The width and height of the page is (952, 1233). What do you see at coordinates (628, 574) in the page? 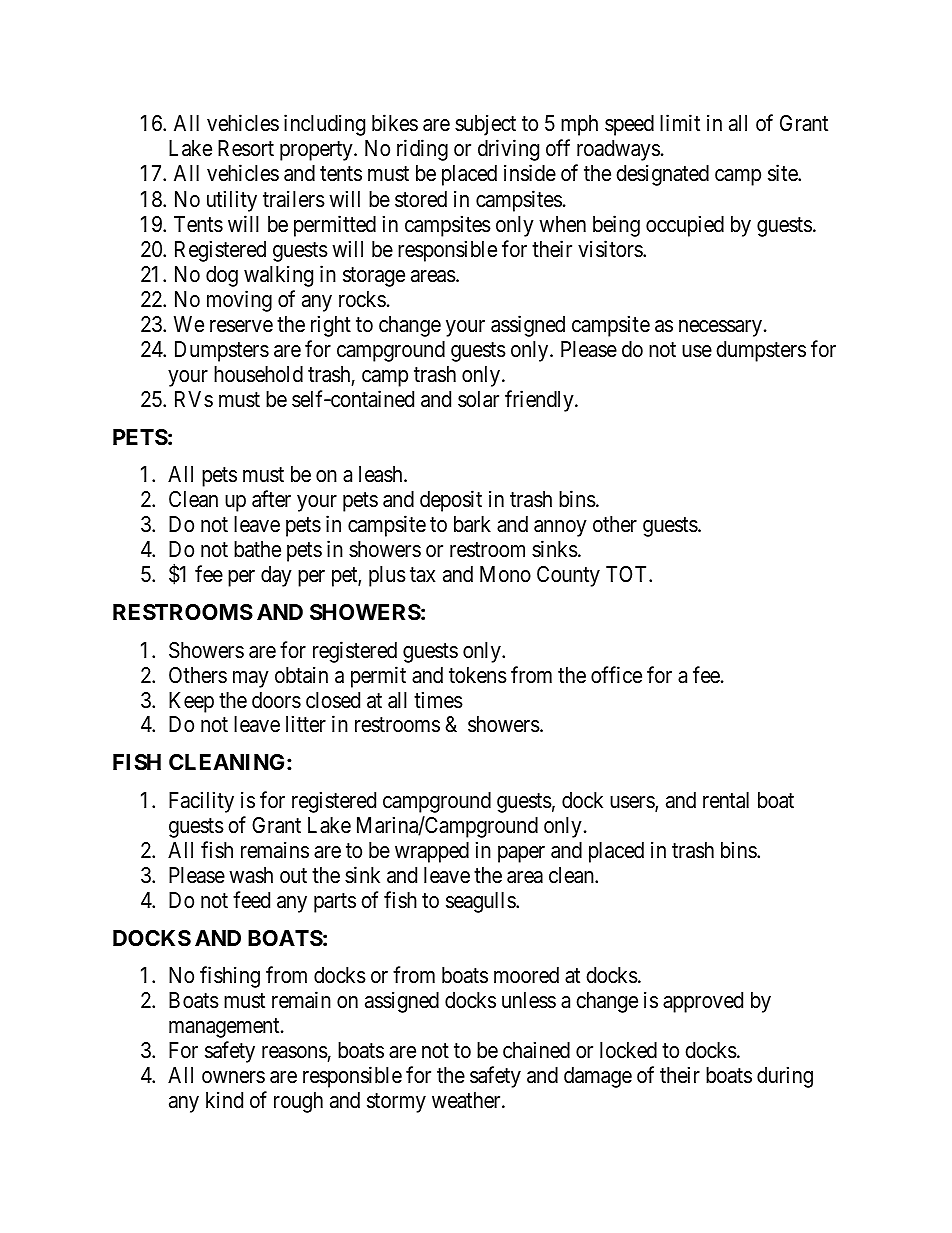
I see `TOT` at bounding box center [628, 574].
